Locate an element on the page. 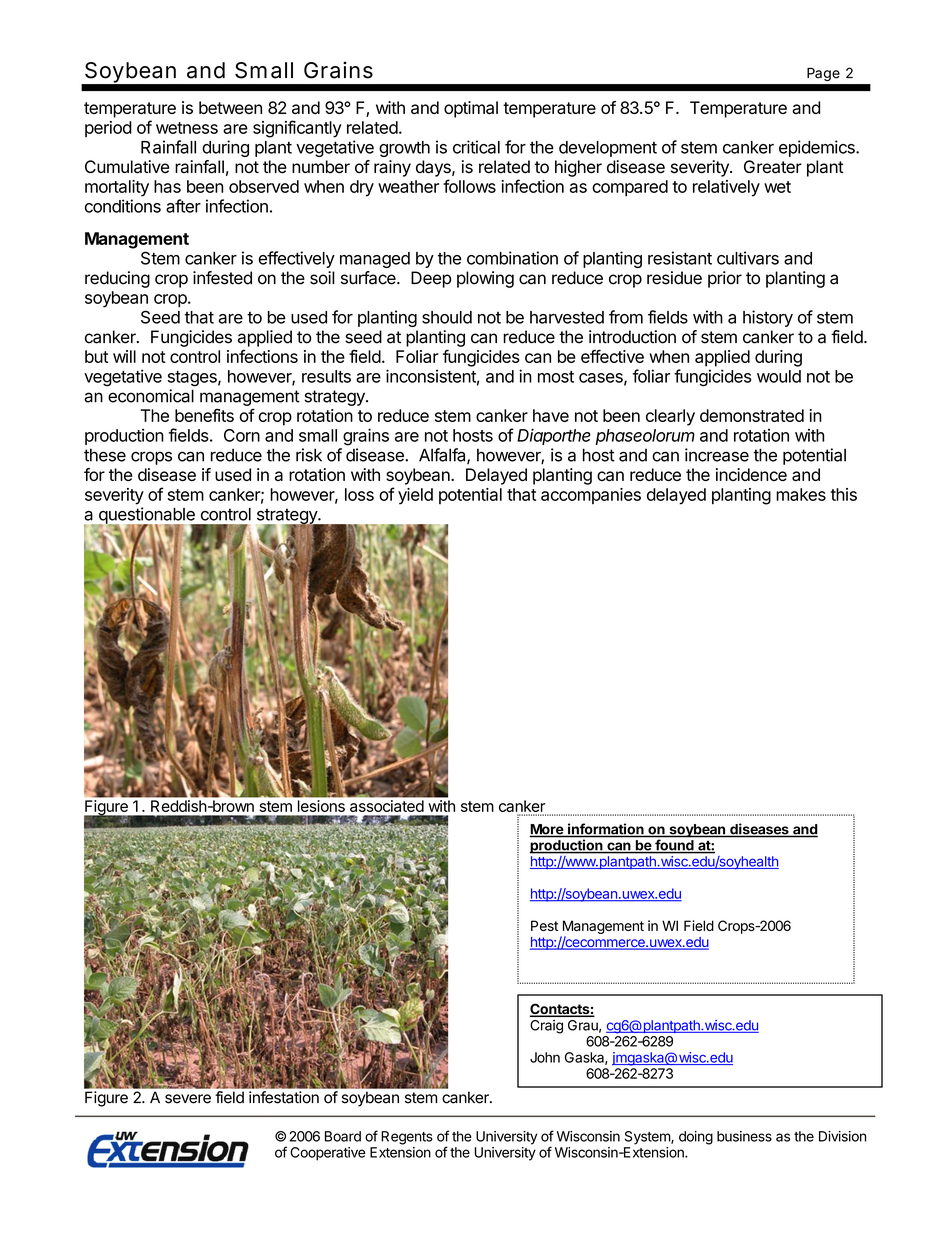  yield is located at coordinates (415, 496).
